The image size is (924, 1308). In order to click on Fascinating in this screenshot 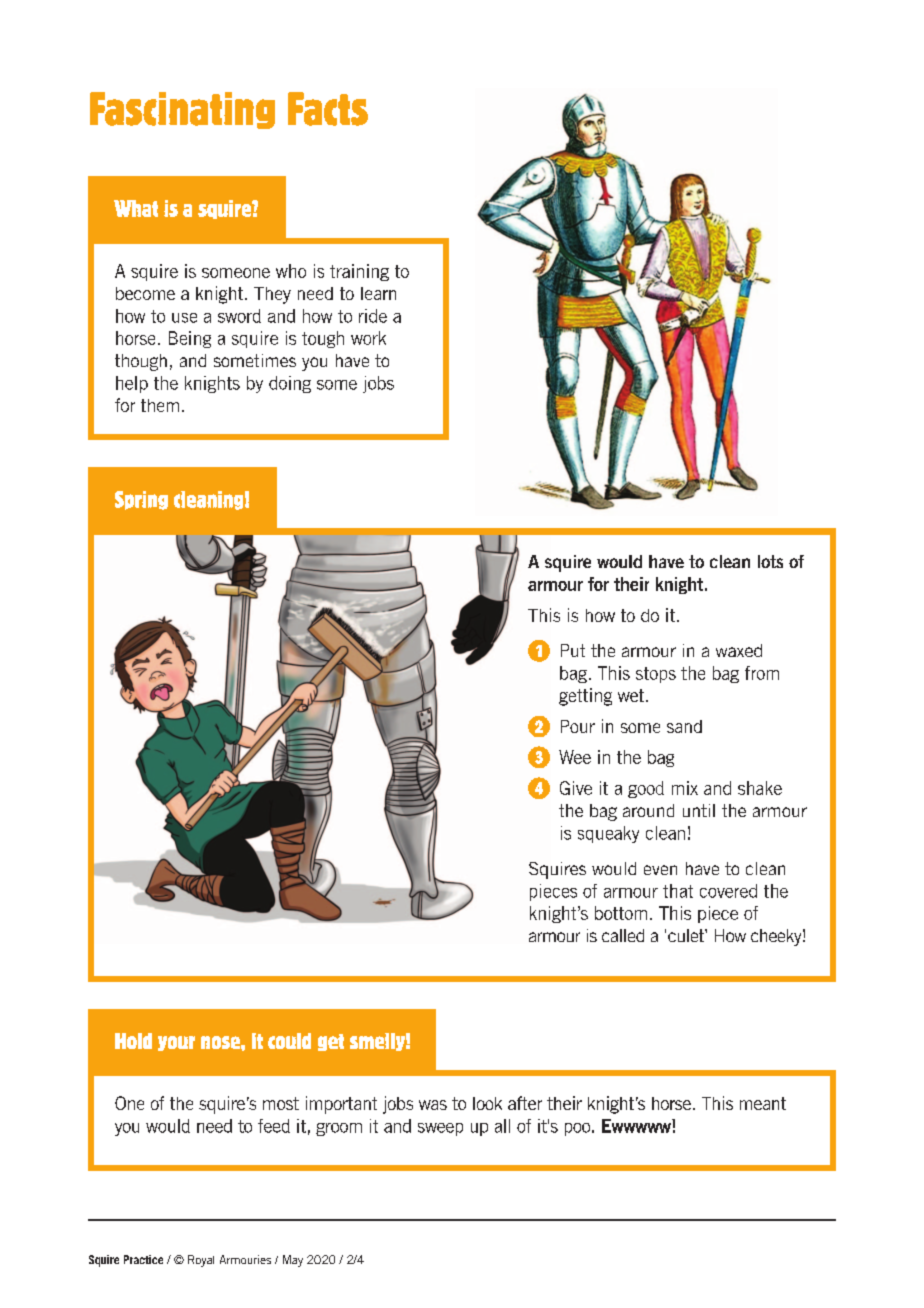, I will do `click(182, 110)`.
